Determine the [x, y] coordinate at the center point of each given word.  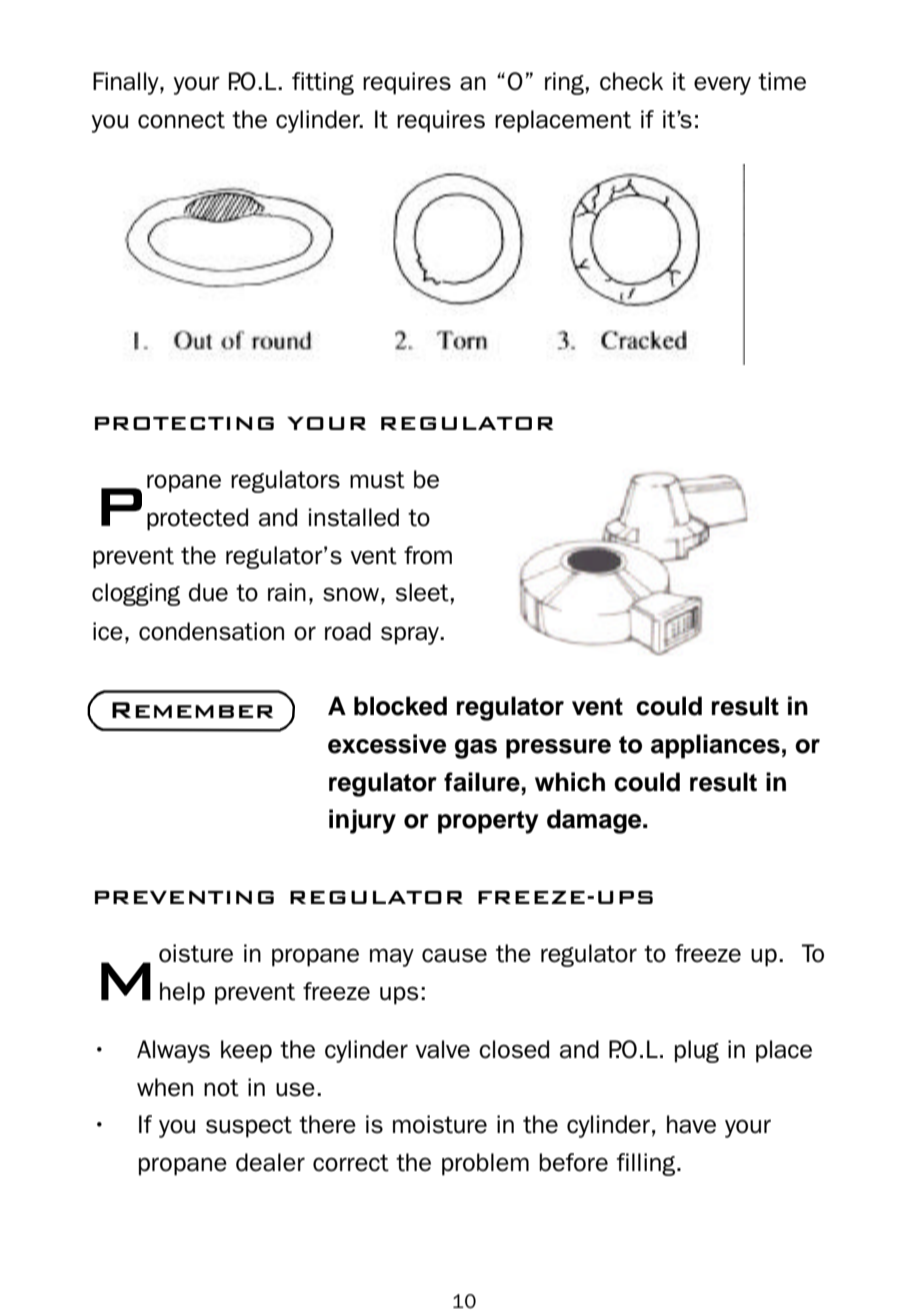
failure [483, 782]
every [722, 85]
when [165, 1087]
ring [564, 83]
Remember [192, 710]
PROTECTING [184, 423]
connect [181, 120]
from [428, 555]
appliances [715, 746]
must [377, 480]
